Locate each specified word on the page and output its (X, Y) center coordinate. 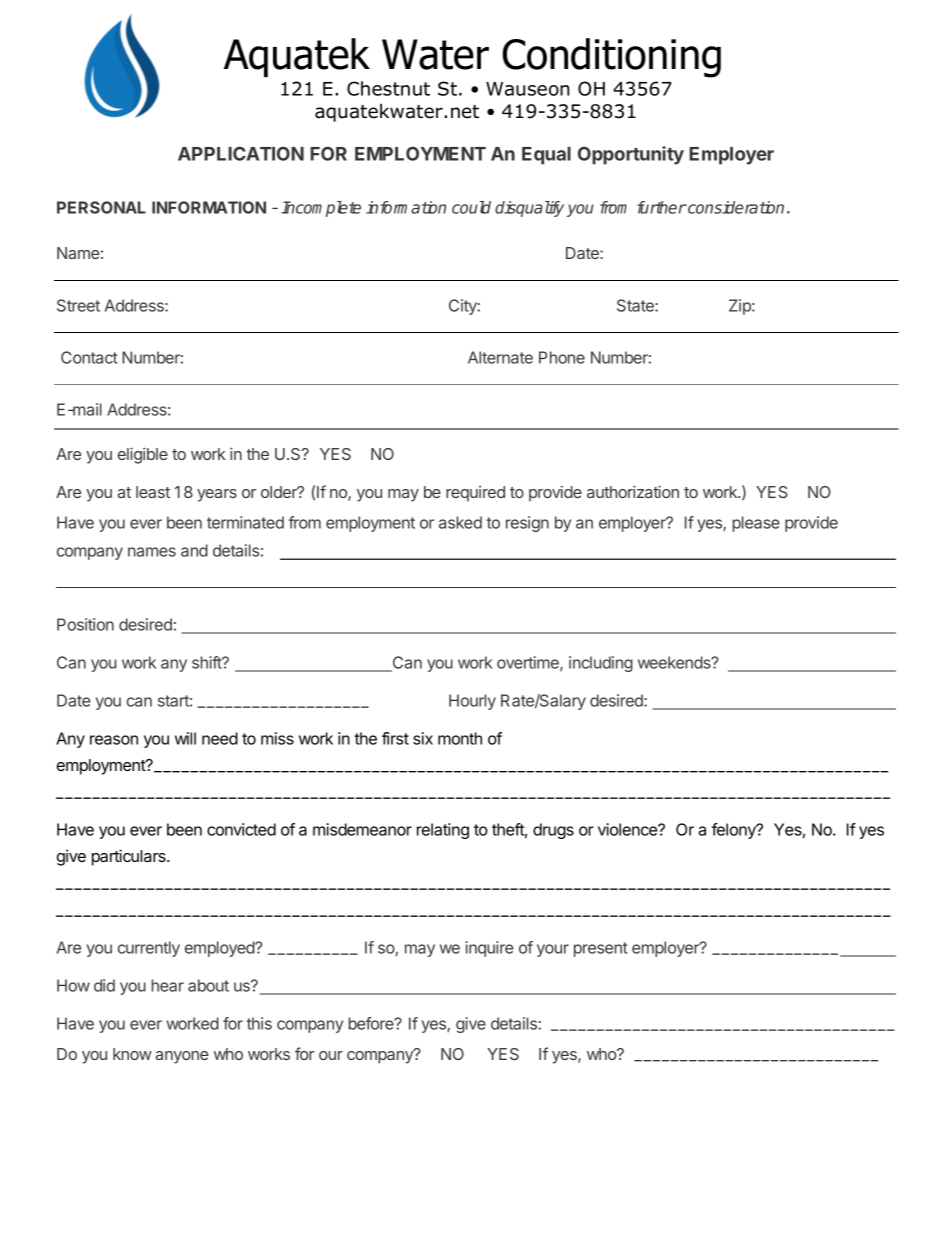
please (756, 524)
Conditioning (612, 58)
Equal (546, 156)
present (601, 949)
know (132, 1054)
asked (460, 522)
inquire (490, 949)
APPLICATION (241, 153)
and (194, 550)
